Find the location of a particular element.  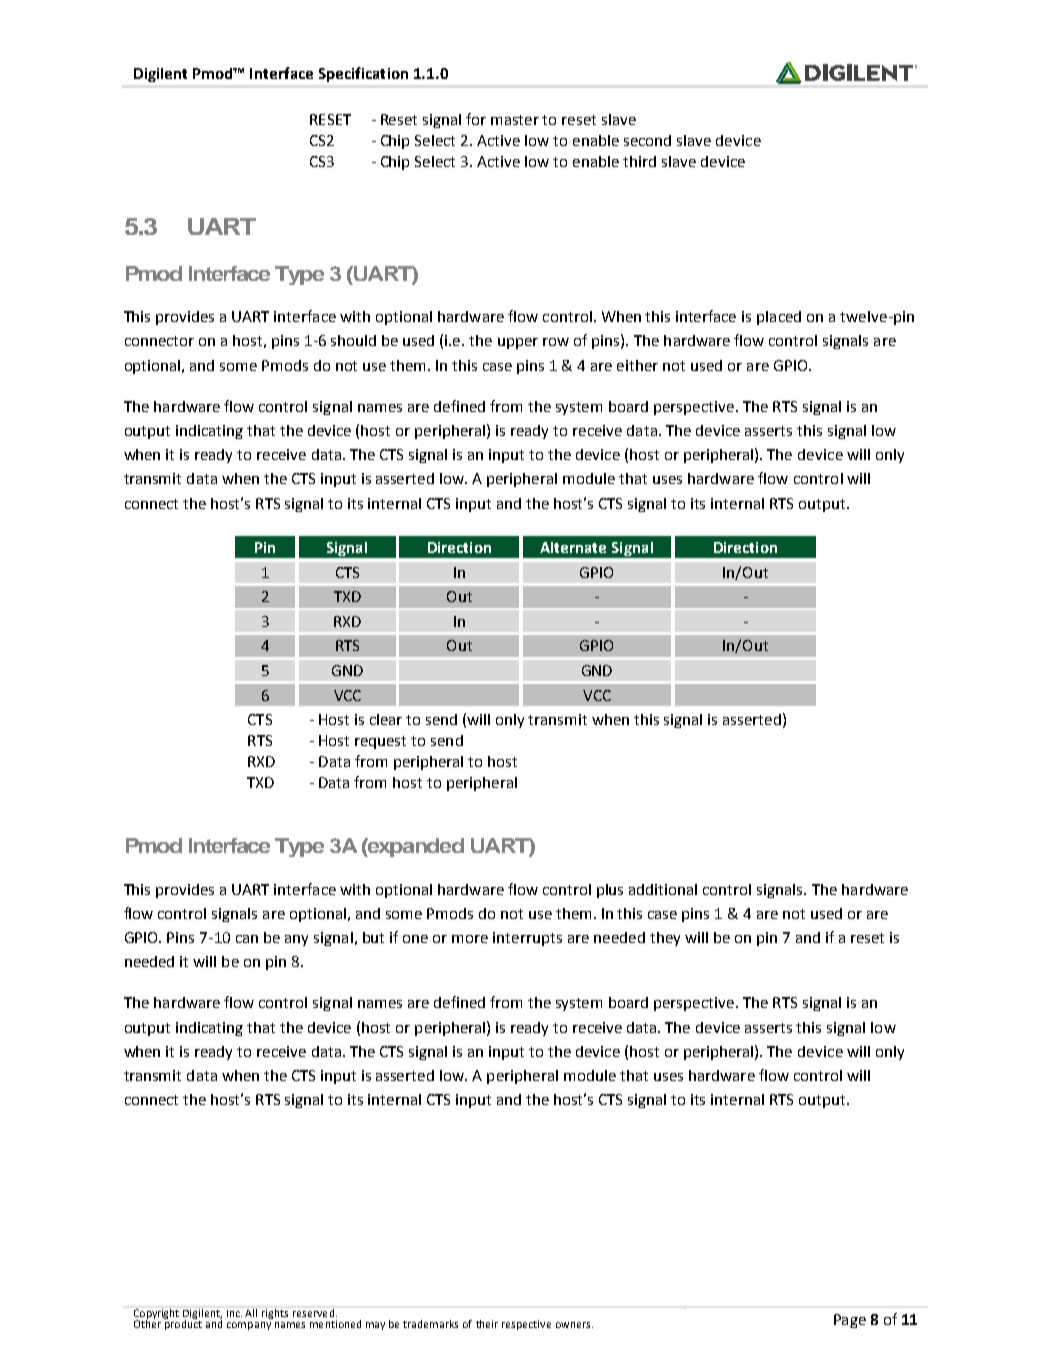

Specification is located at coordinates (363, 74).
